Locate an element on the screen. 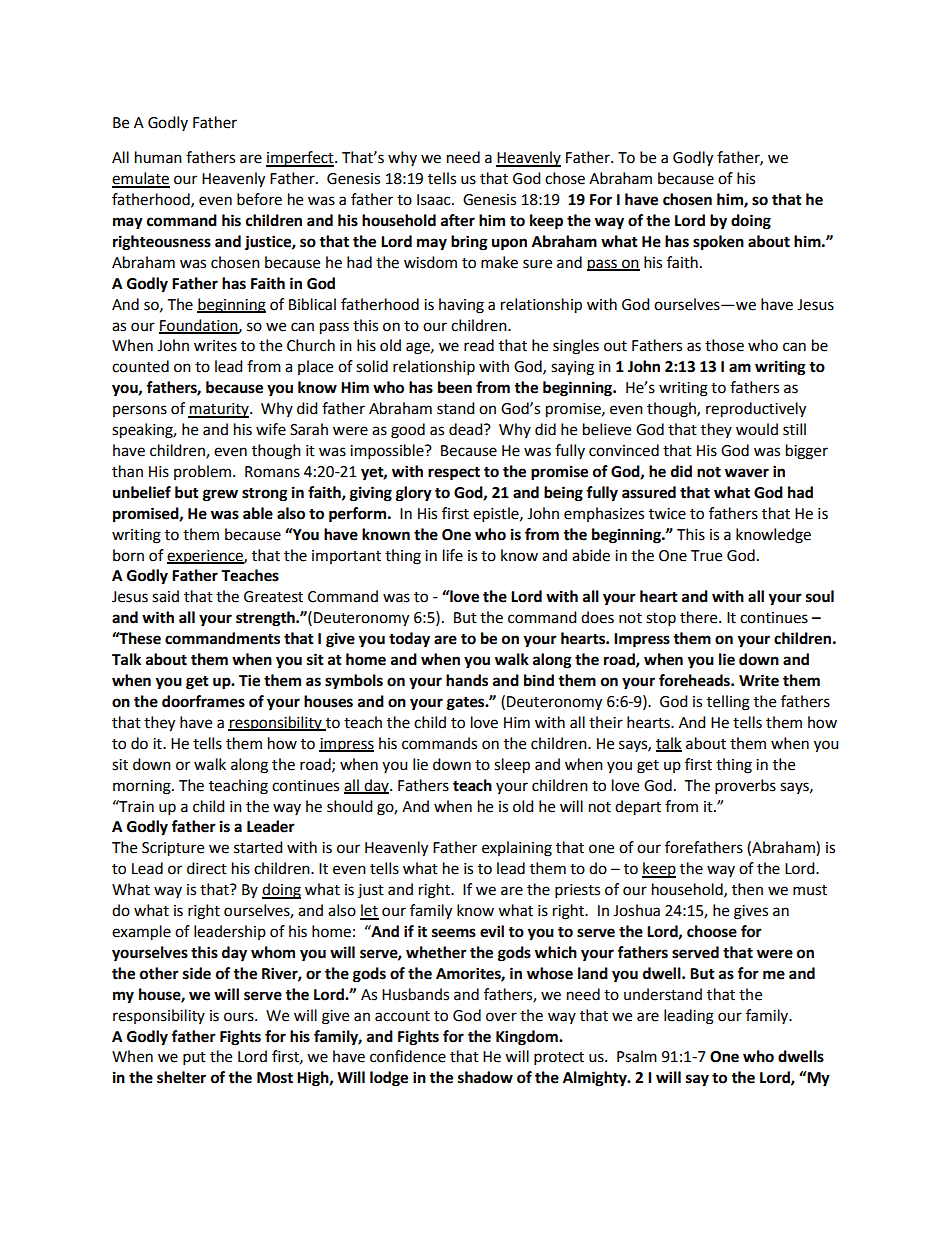 This screenshot has height=1233, width=952. before is located at coordinates (259, 199).
